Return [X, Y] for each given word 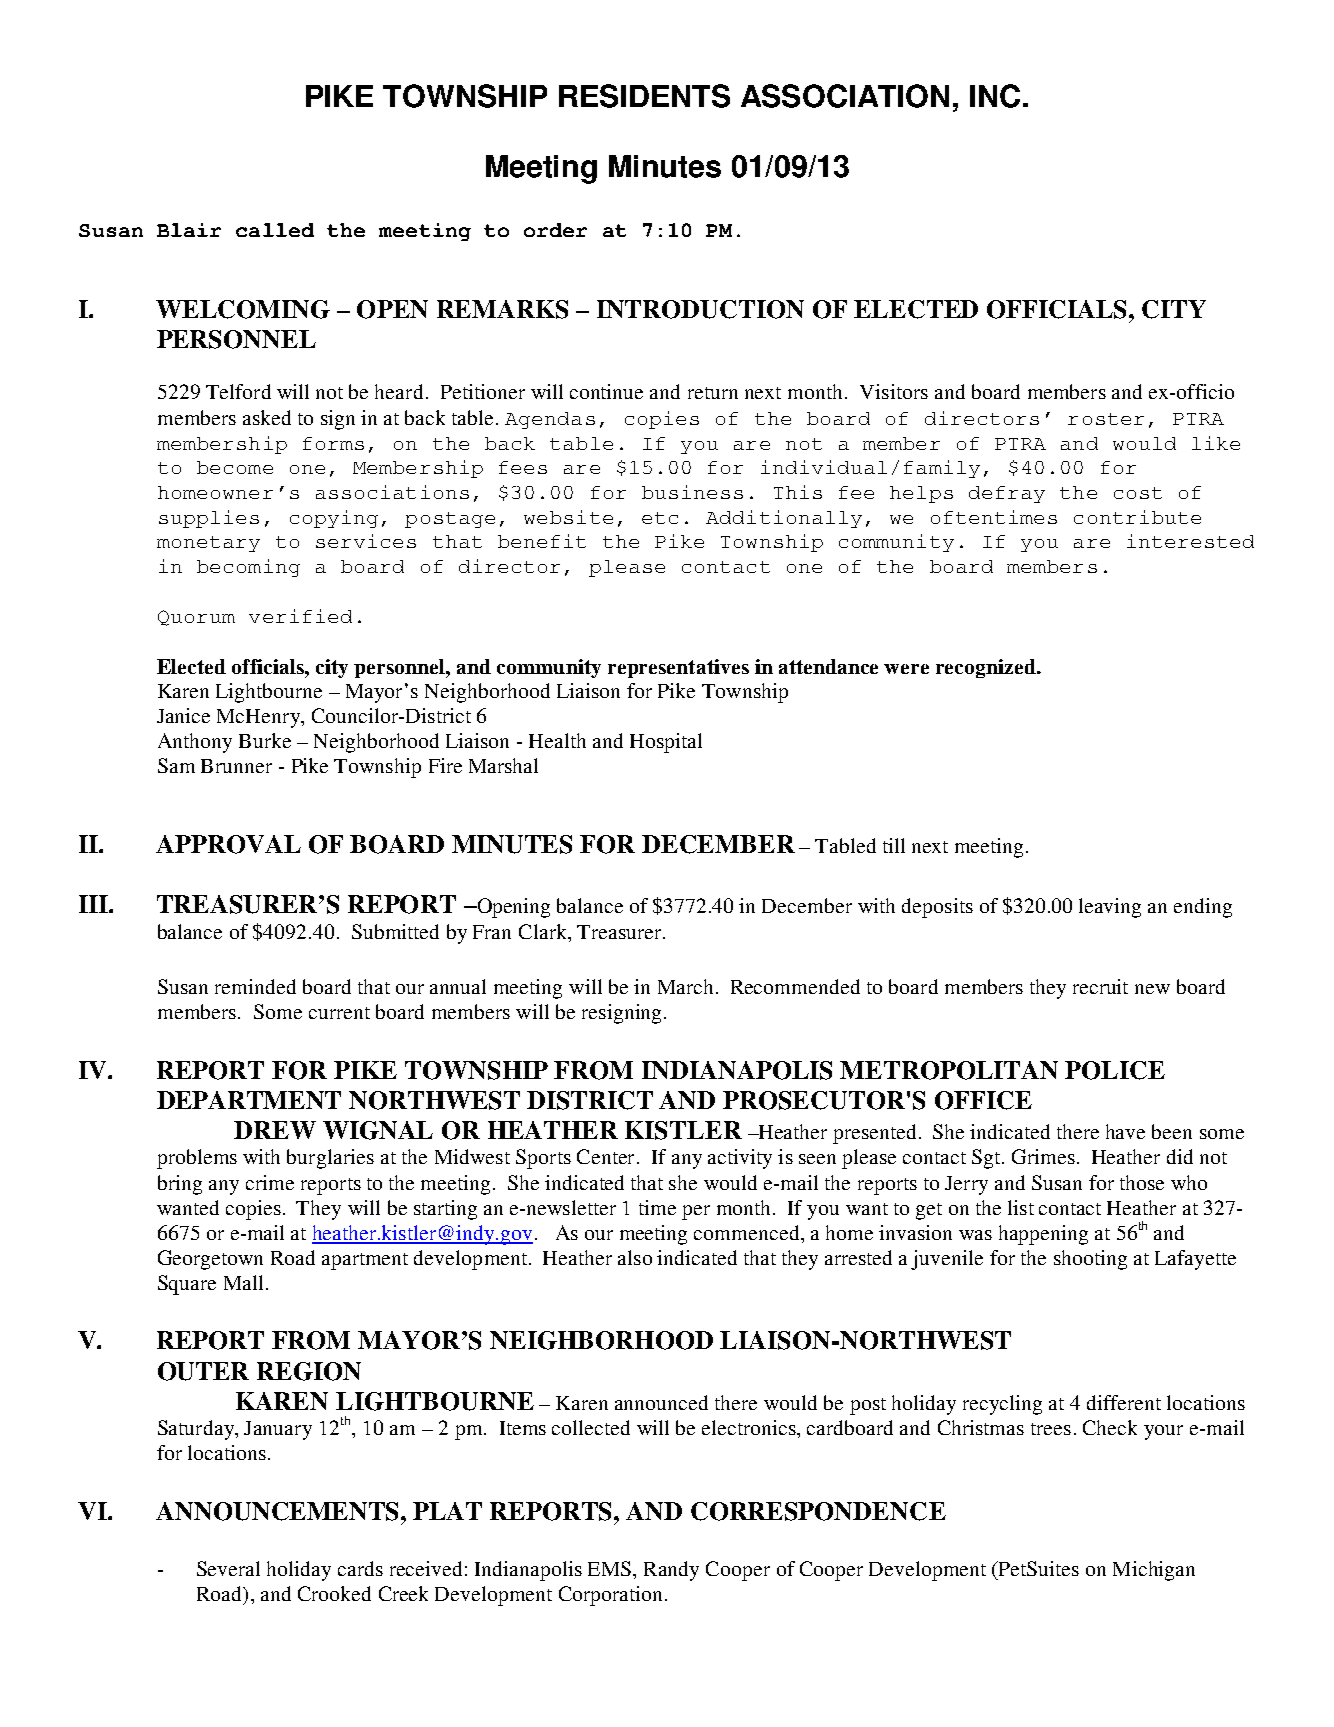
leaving [1110, 908]
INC [995, 96]
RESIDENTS [644, 96]
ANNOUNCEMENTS [279, 1511]
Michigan [1154, 1571]
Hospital [666, 743]
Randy [671, 1571]
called [275, 230]
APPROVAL [228, 844]
